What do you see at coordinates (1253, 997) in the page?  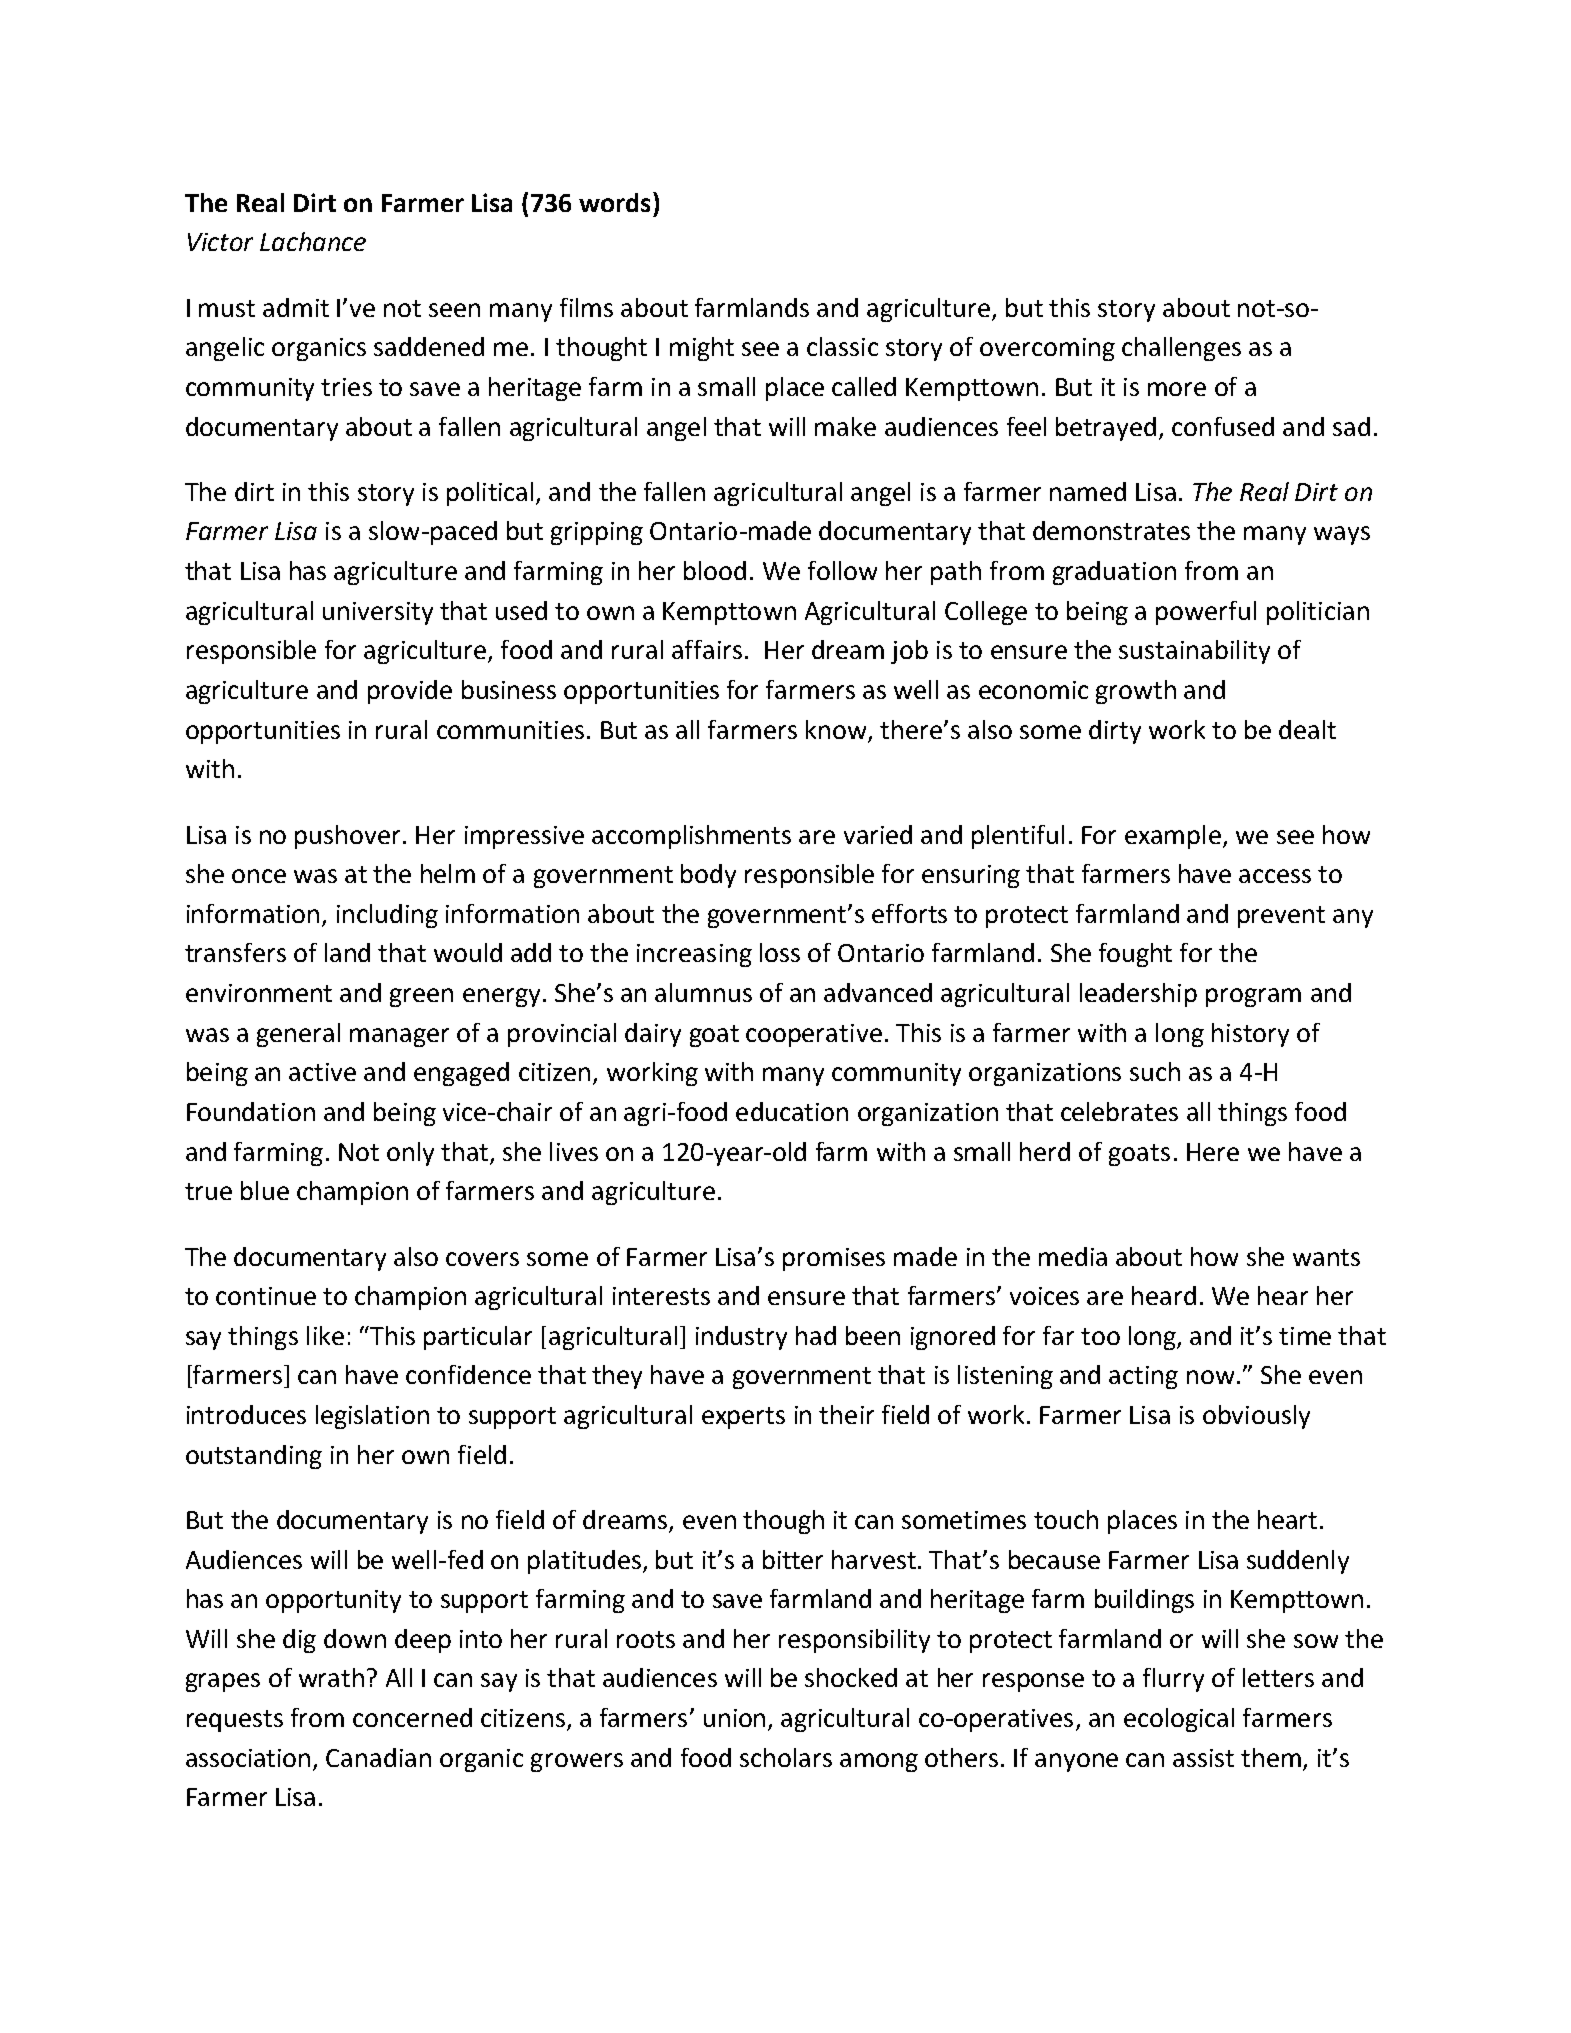 I see `program` at bounding box center [1253, 997].
